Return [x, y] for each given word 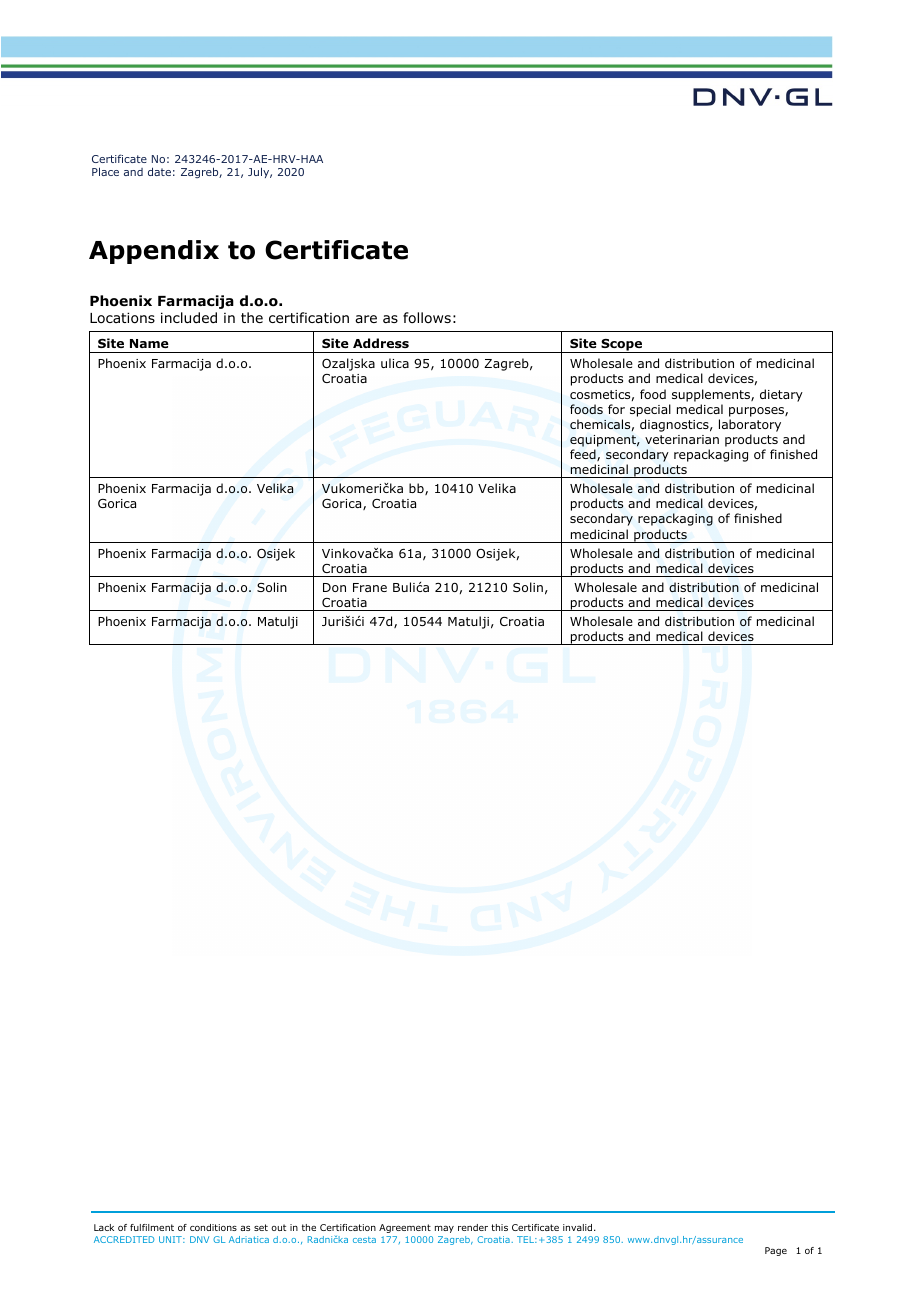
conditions [213, 1227]
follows [427, 317]
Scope [622, 346]
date [159, 171]
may [444, 1229]
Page [776, 1251]
